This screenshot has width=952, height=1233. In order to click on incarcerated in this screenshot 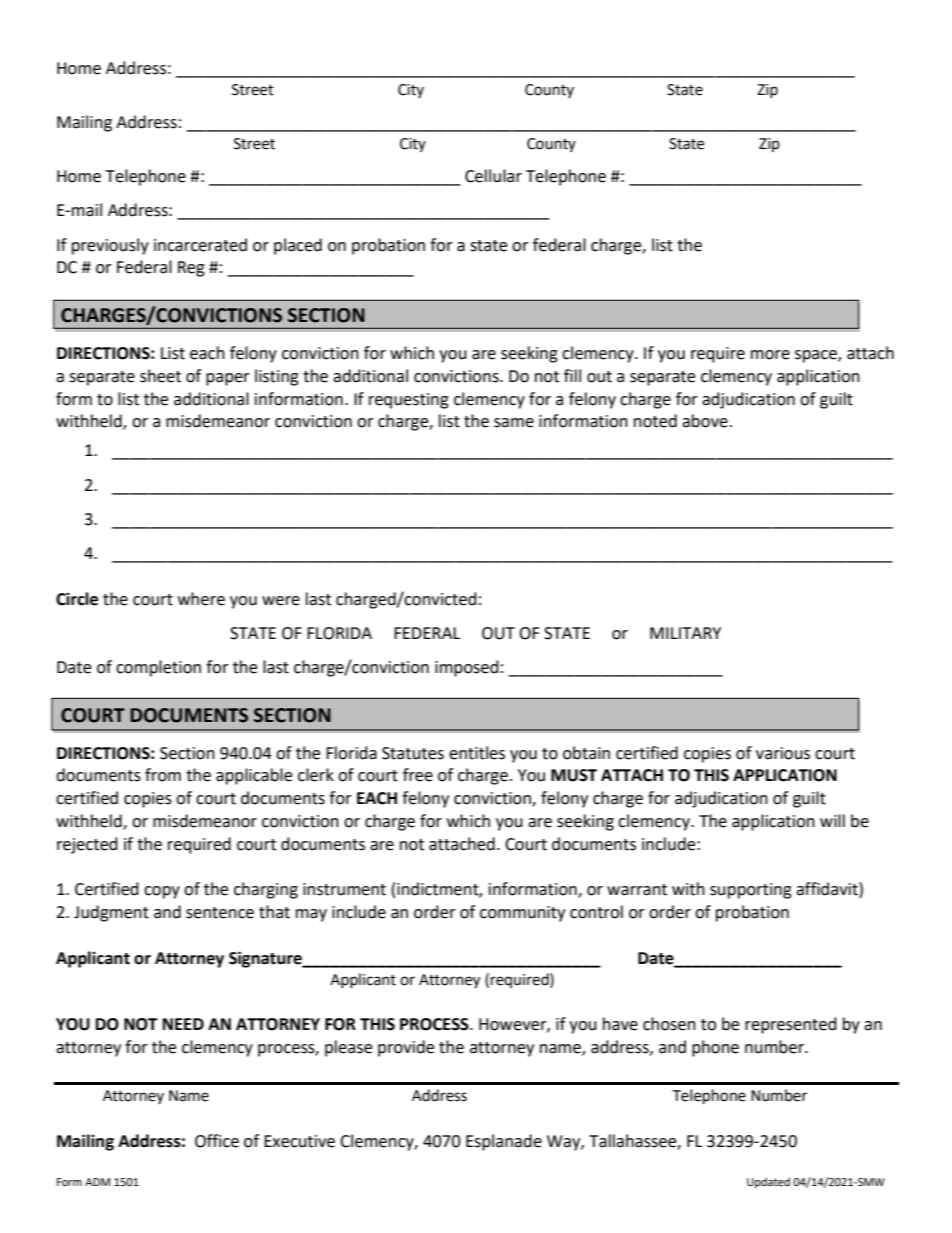, I will do `click(200, 245)`.
